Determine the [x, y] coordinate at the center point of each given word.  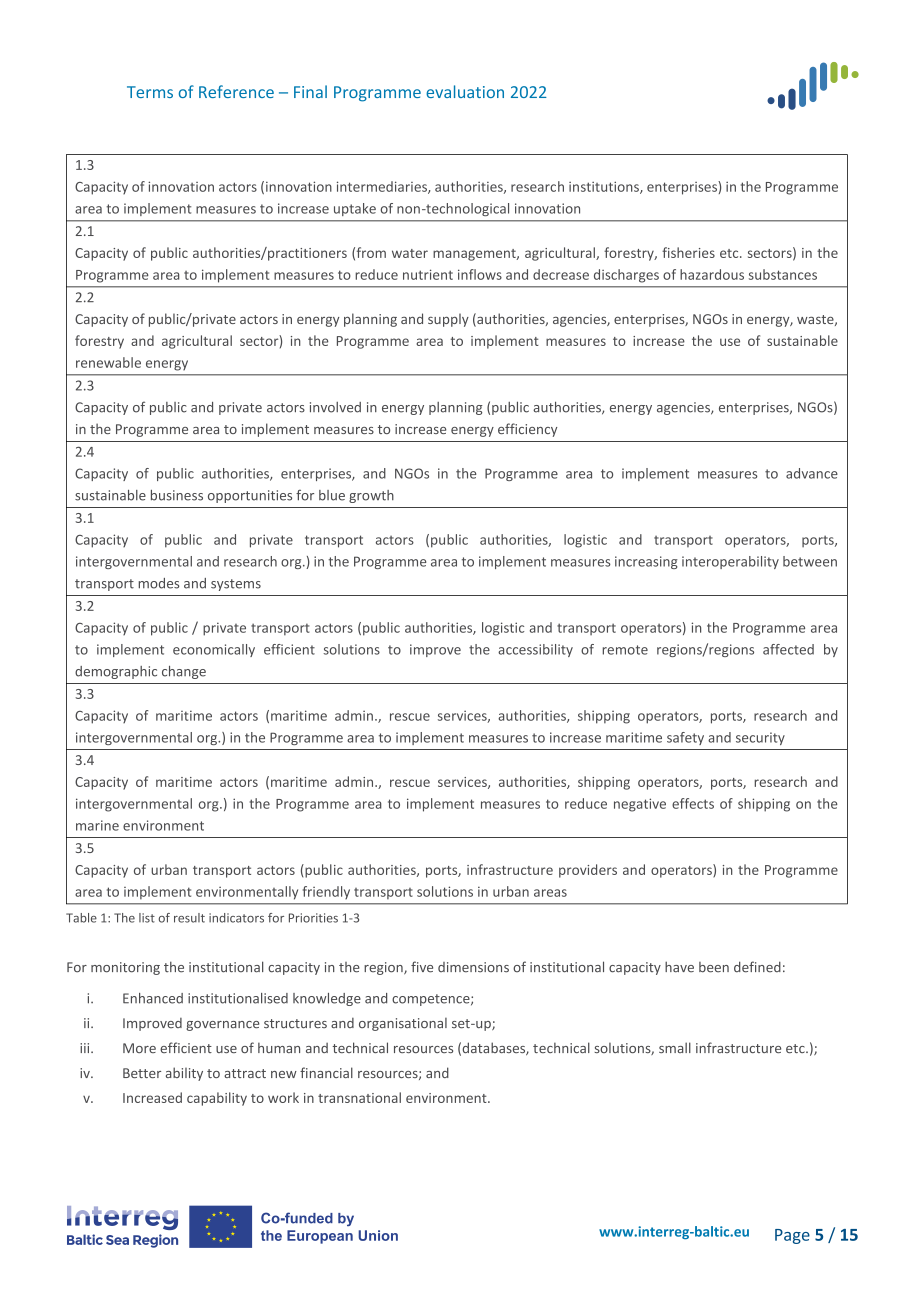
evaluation [465, 91]
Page [792, 1236]
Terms [150, 92]
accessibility [535, 650]
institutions [605, 187]
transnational [359, 1097]
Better [142, 1073]
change [184, 672]
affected [788, 649]
